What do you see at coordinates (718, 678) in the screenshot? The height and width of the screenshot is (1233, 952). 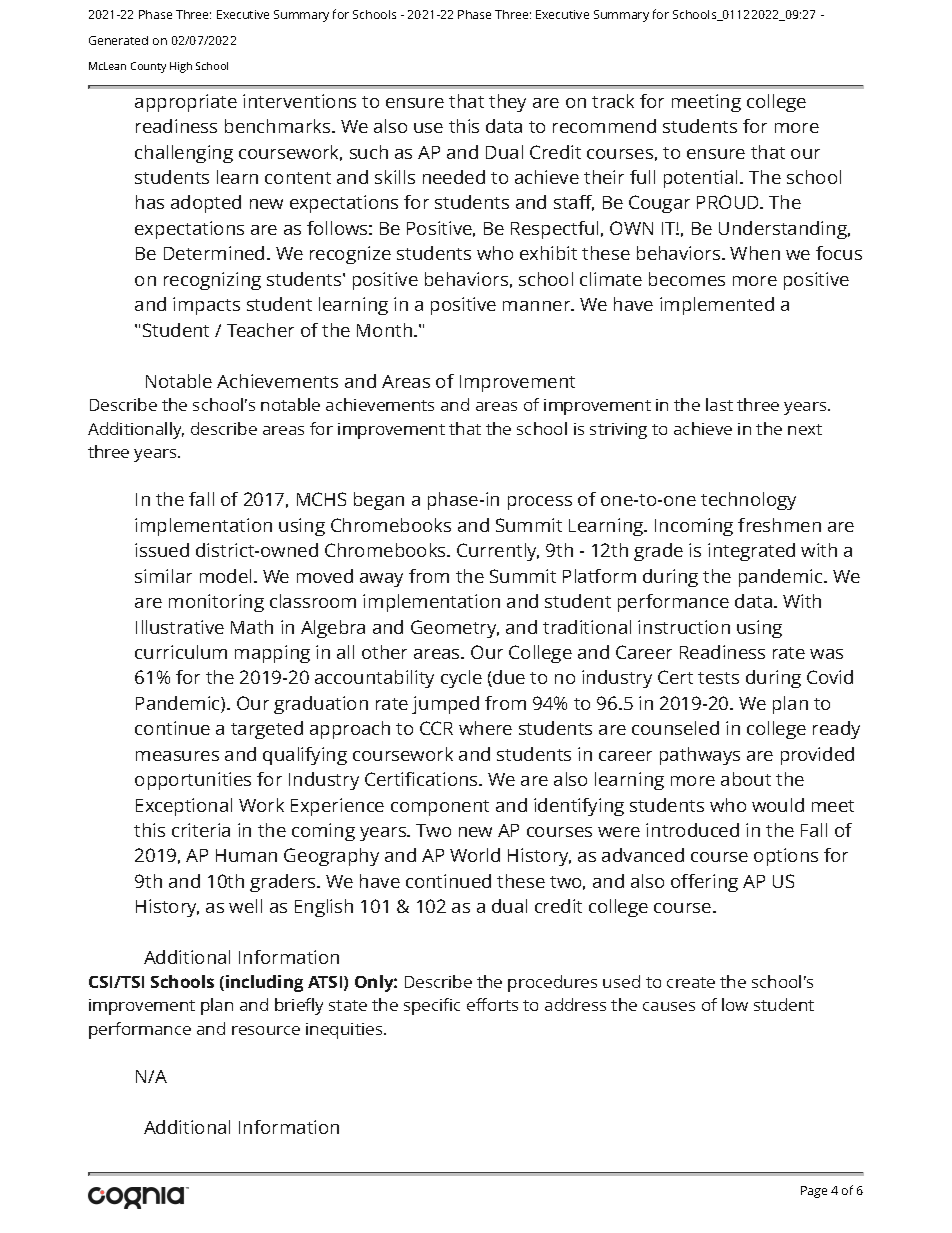 I see `tests` at bounding box center [718, 678].
